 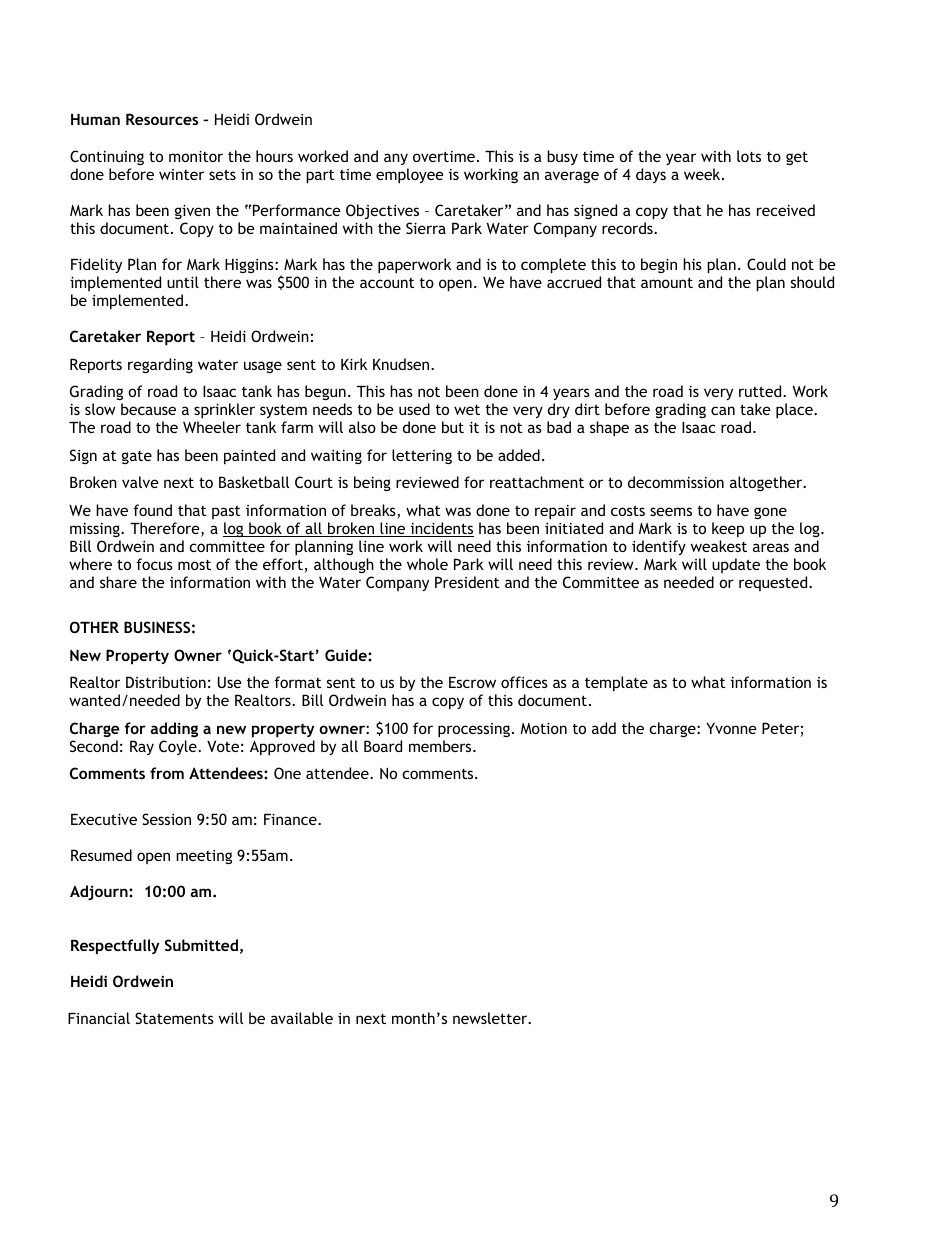 What do you see at coordinates (212, 427) in the screenshot?
I see `Wheeler` at bounding box center [212, 427].
